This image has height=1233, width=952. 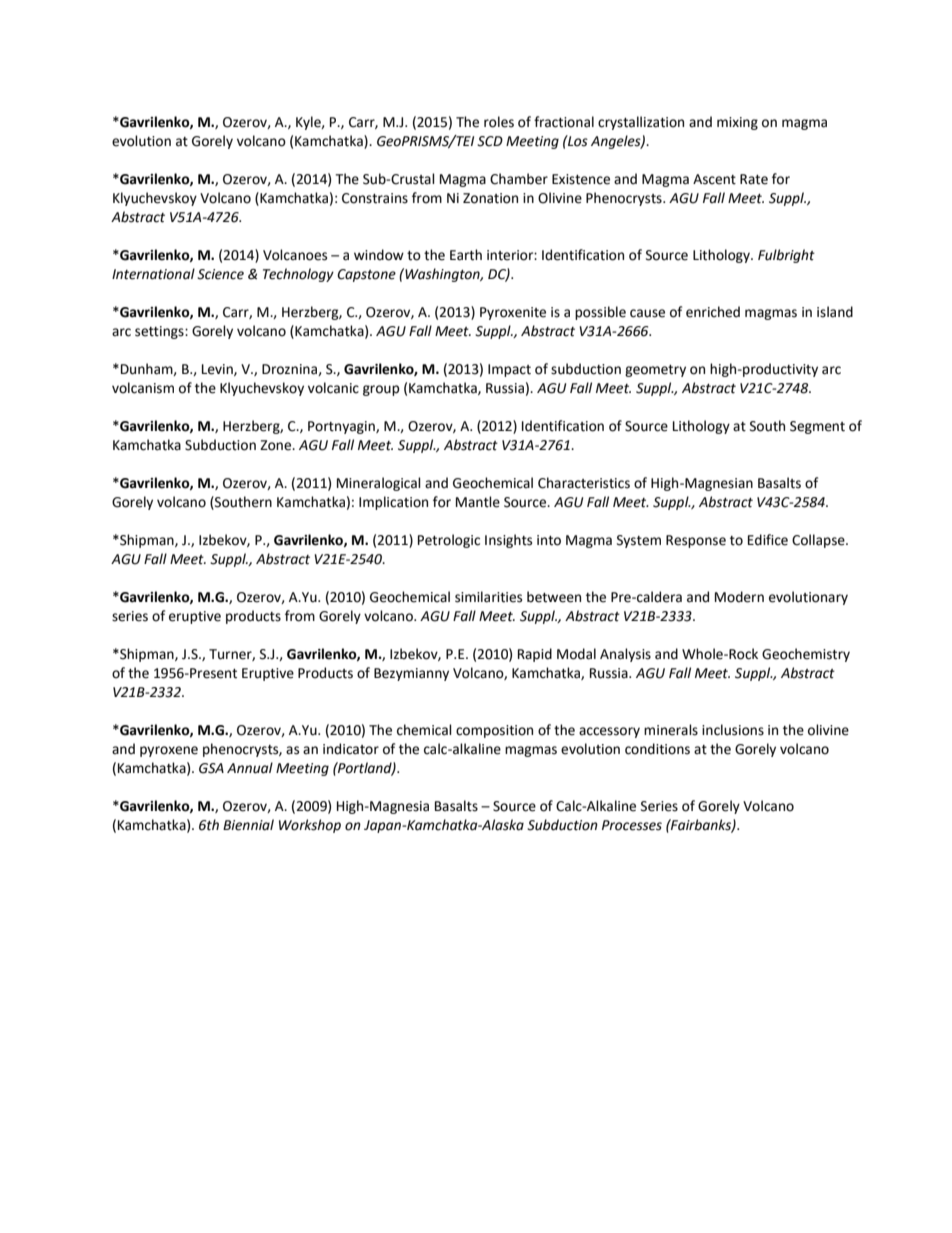 I want to click on Segment, so click(x=817, y=427).
